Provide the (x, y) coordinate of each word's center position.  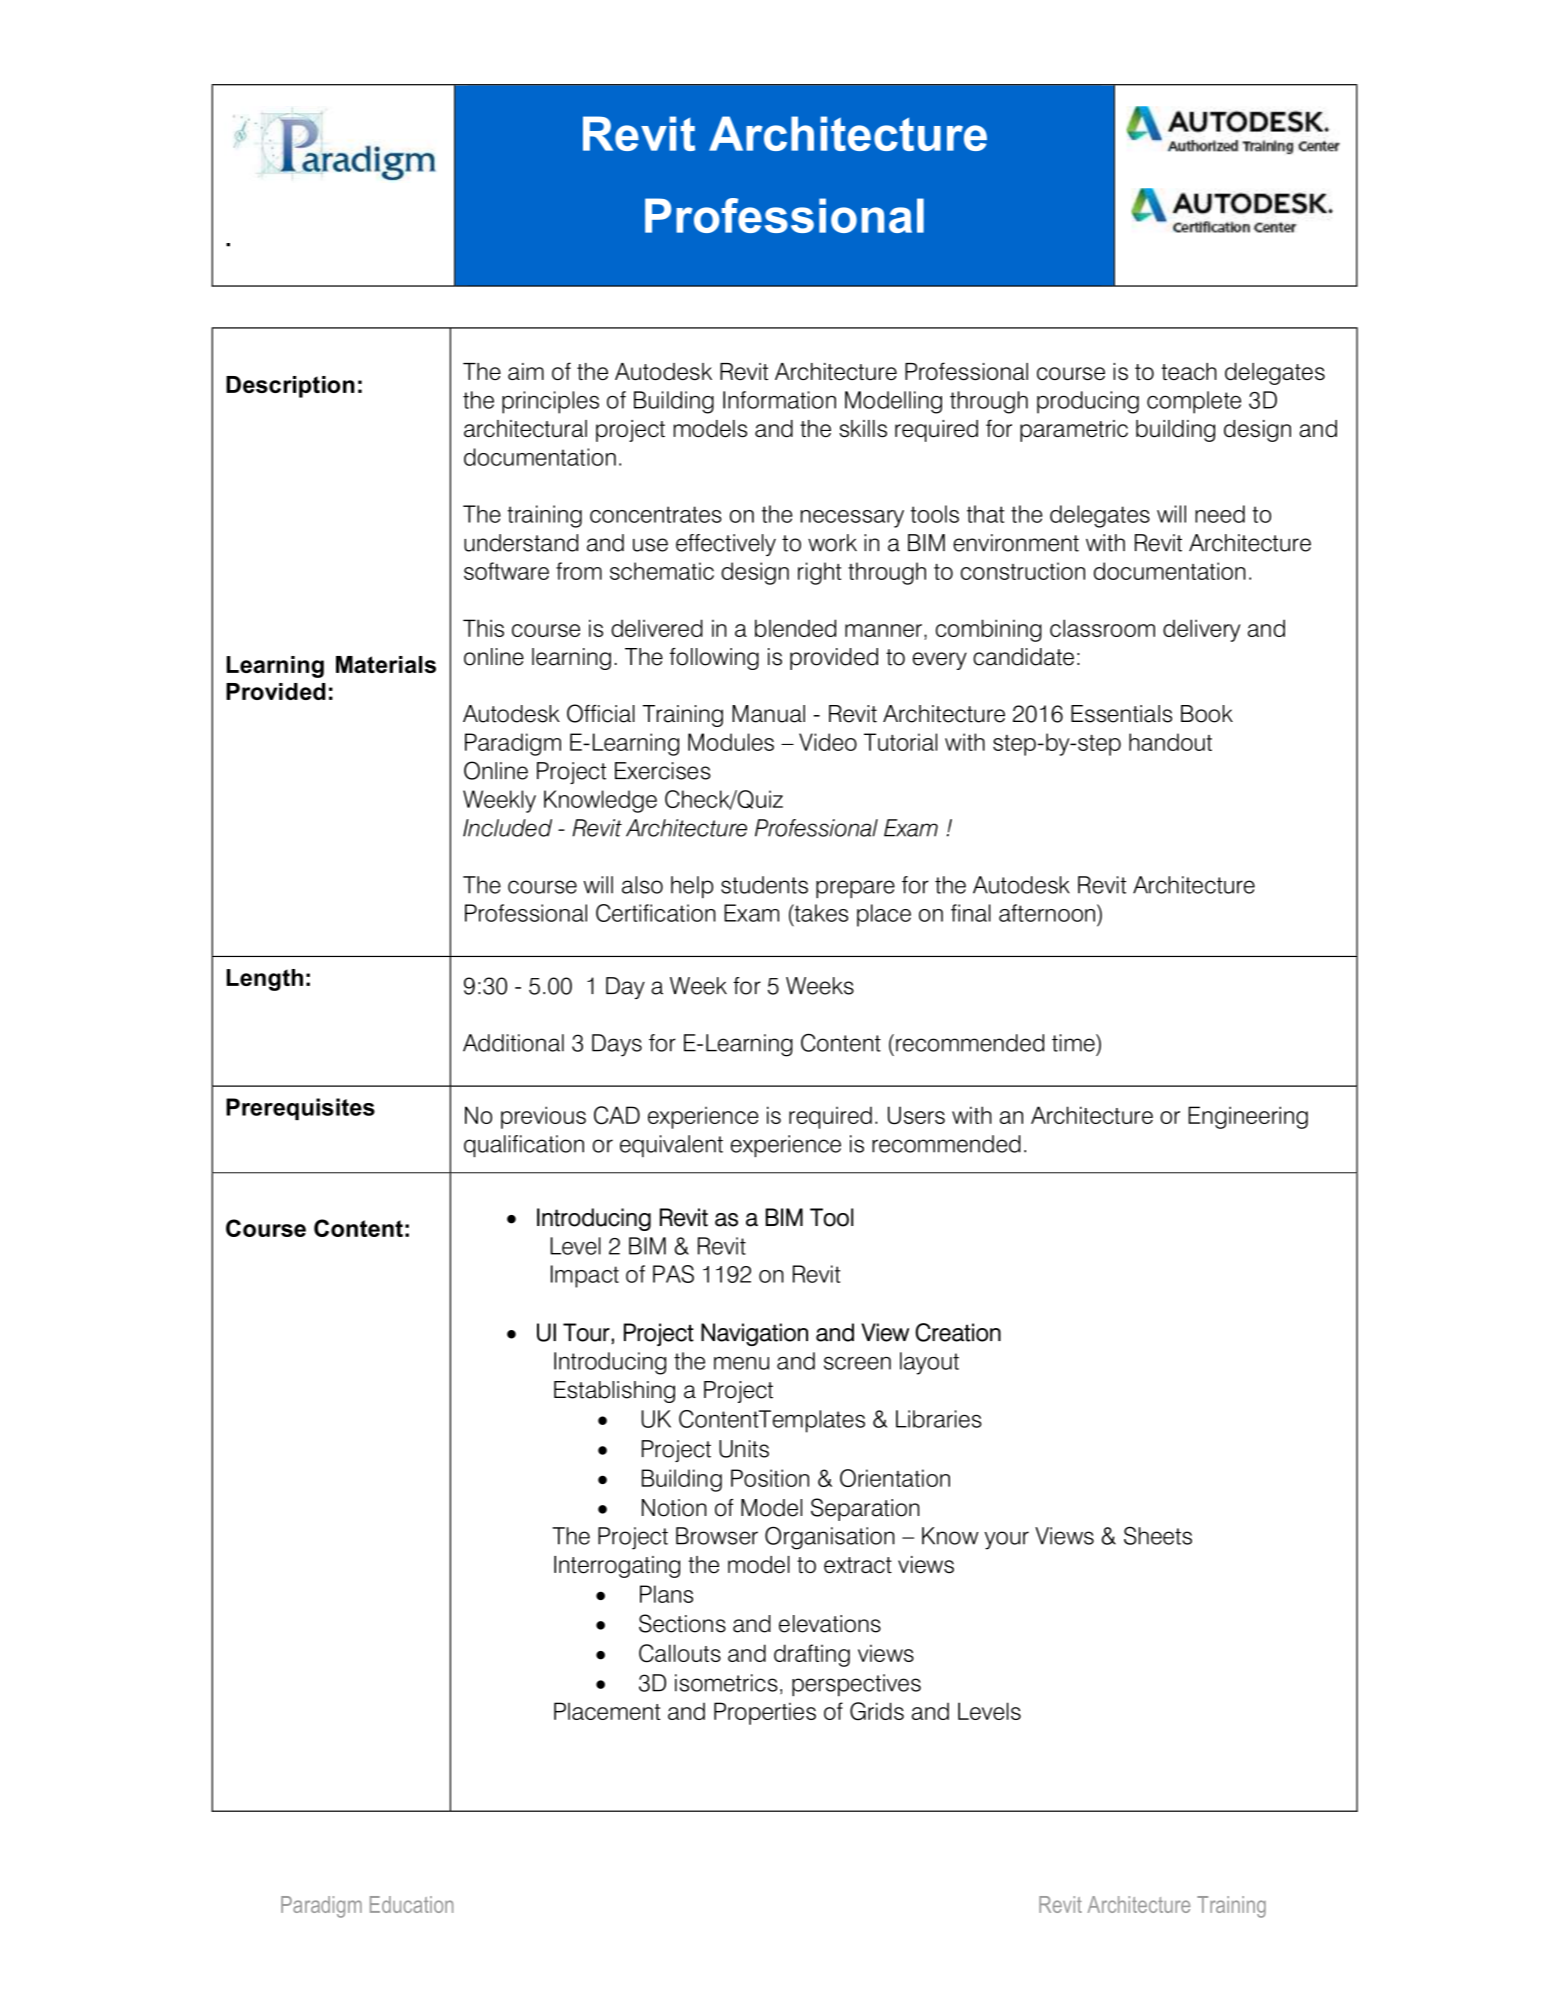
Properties (765, 1713)
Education (411, 1904)
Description (290, 387)
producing (1088, 402)
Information (779, 400)
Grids (877, 1711)
